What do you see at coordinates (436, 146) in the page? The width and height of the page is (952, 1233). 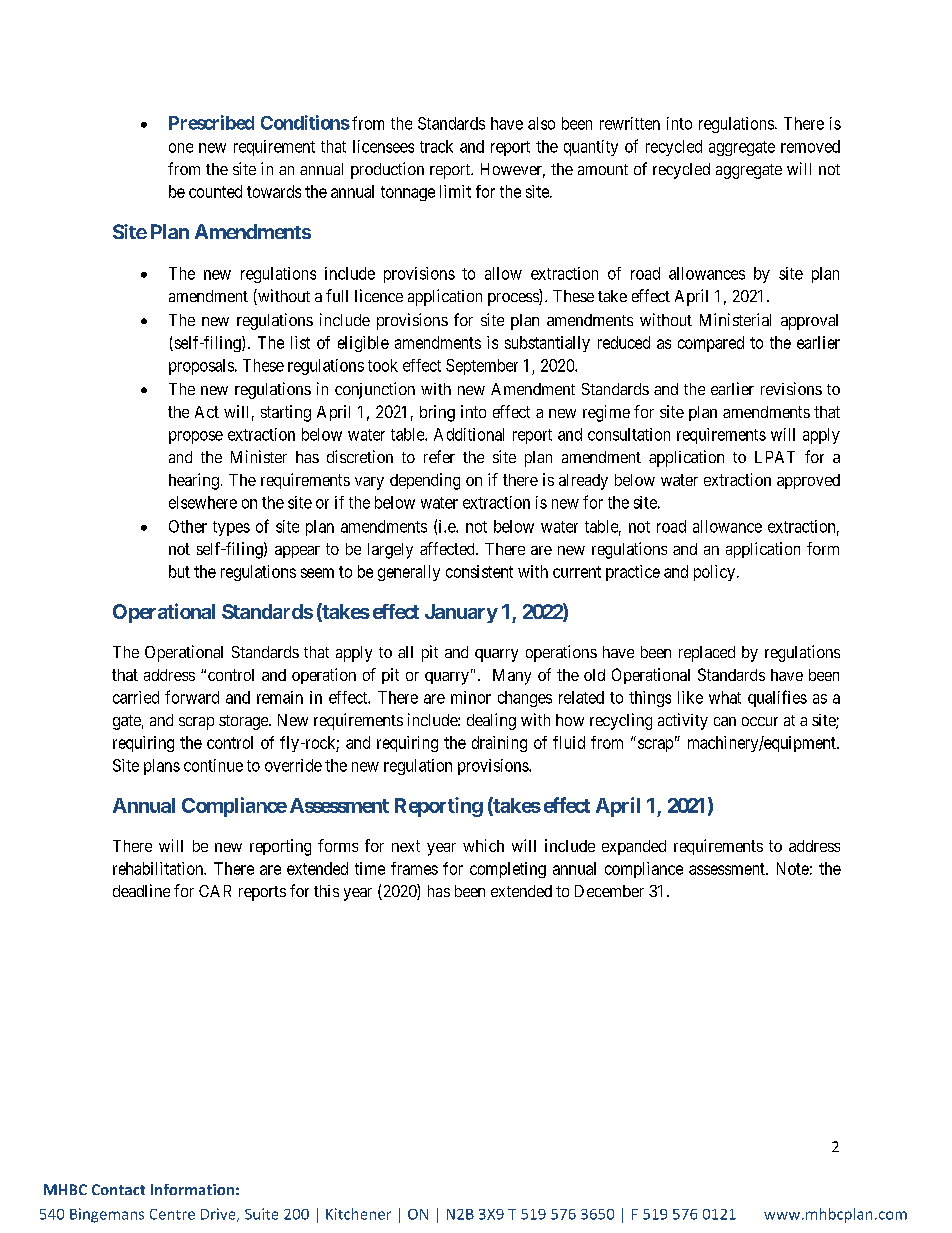 I see `track` at bounding box center [436, 146].
